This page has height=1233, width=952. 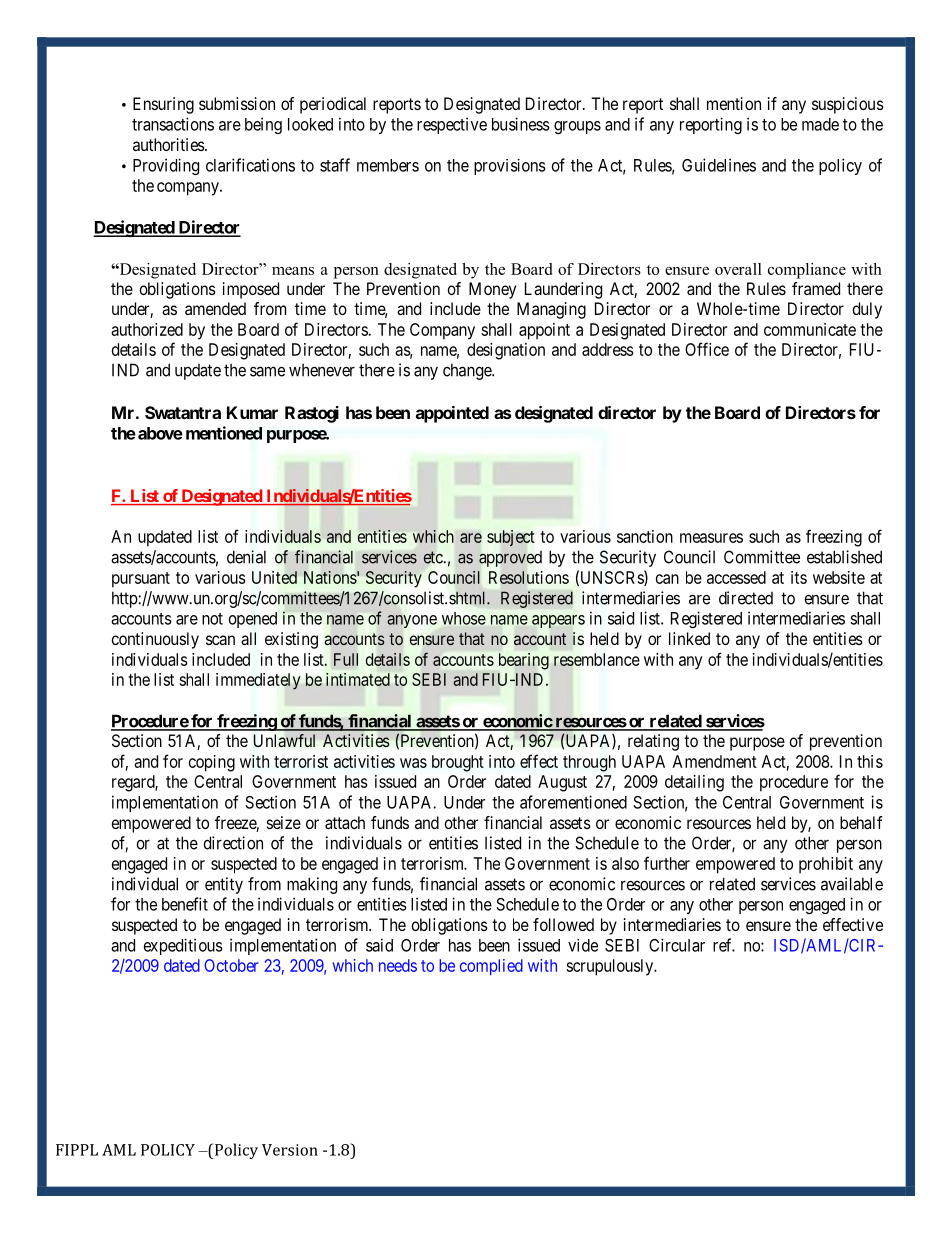 What do you see at coordinates (212, 619) in the page?
I see `not` at bounding box center [212, 619].
